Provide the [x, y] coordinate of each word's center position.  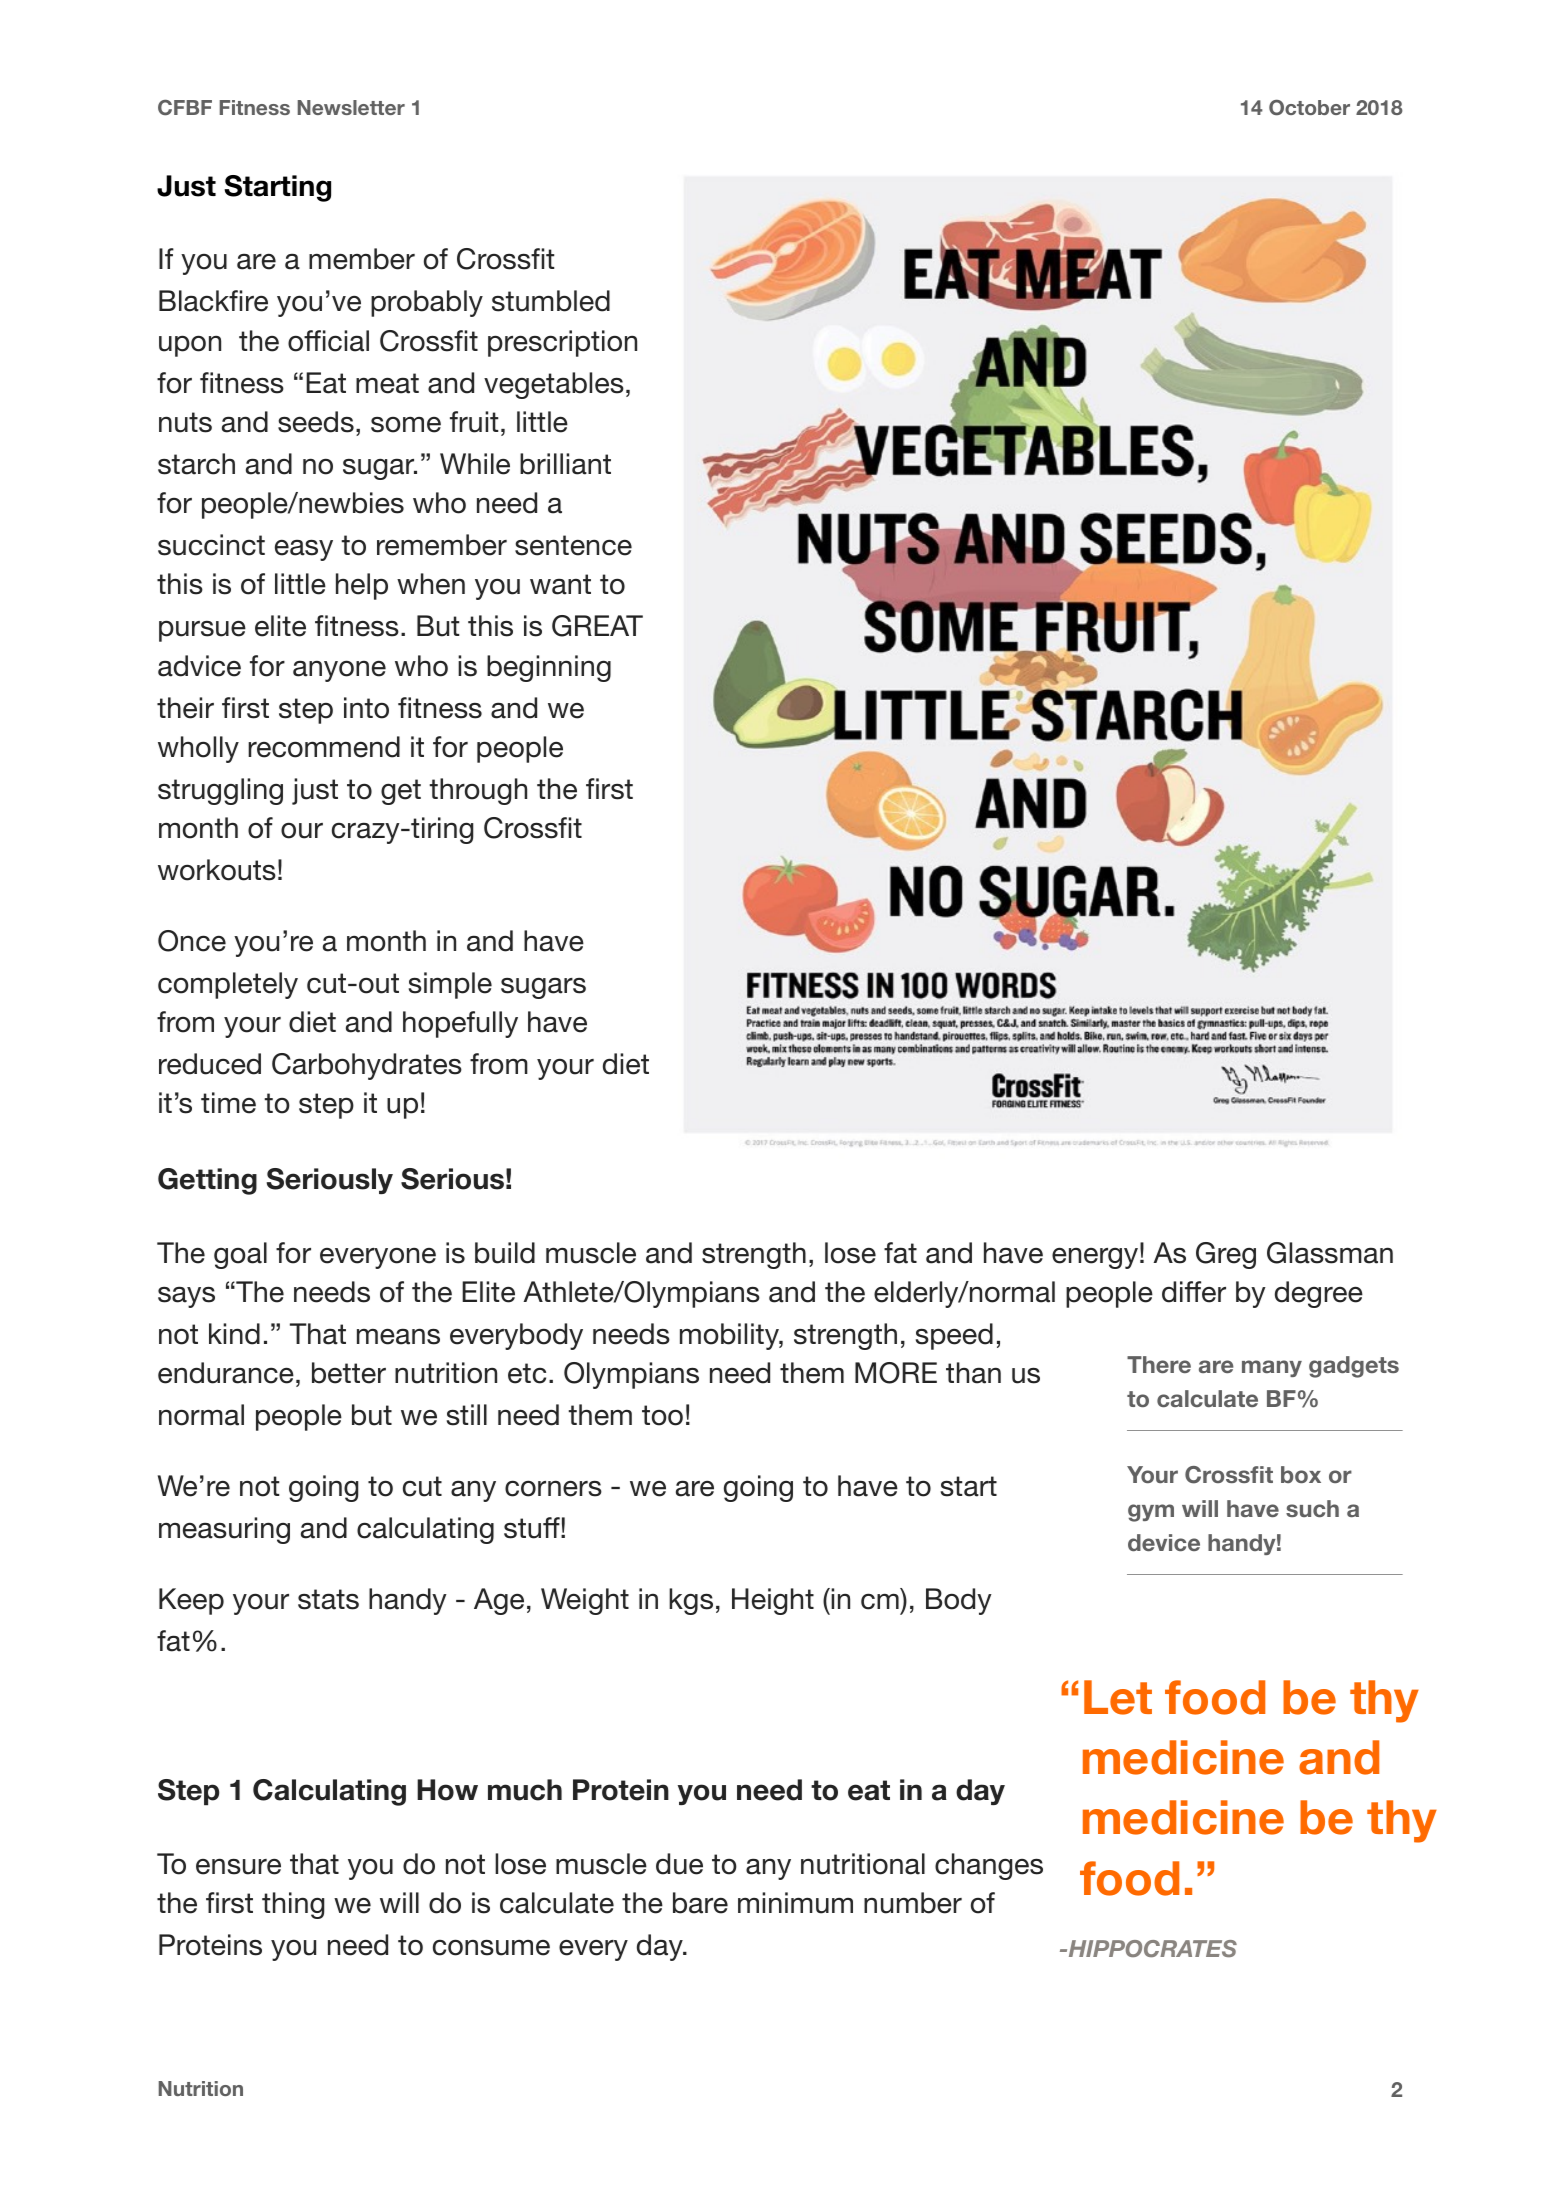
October [1309, 107]
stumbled [551, 301]
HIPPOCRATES [1151, 1948]
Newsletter [351, 107]
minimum [795, 1903]
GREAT [597, 626]
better [349, 1373]
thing [293, 1905]
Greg [1226, 1255]
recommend [324, 747]
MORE [896, 1373]
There [1159, 1364]
